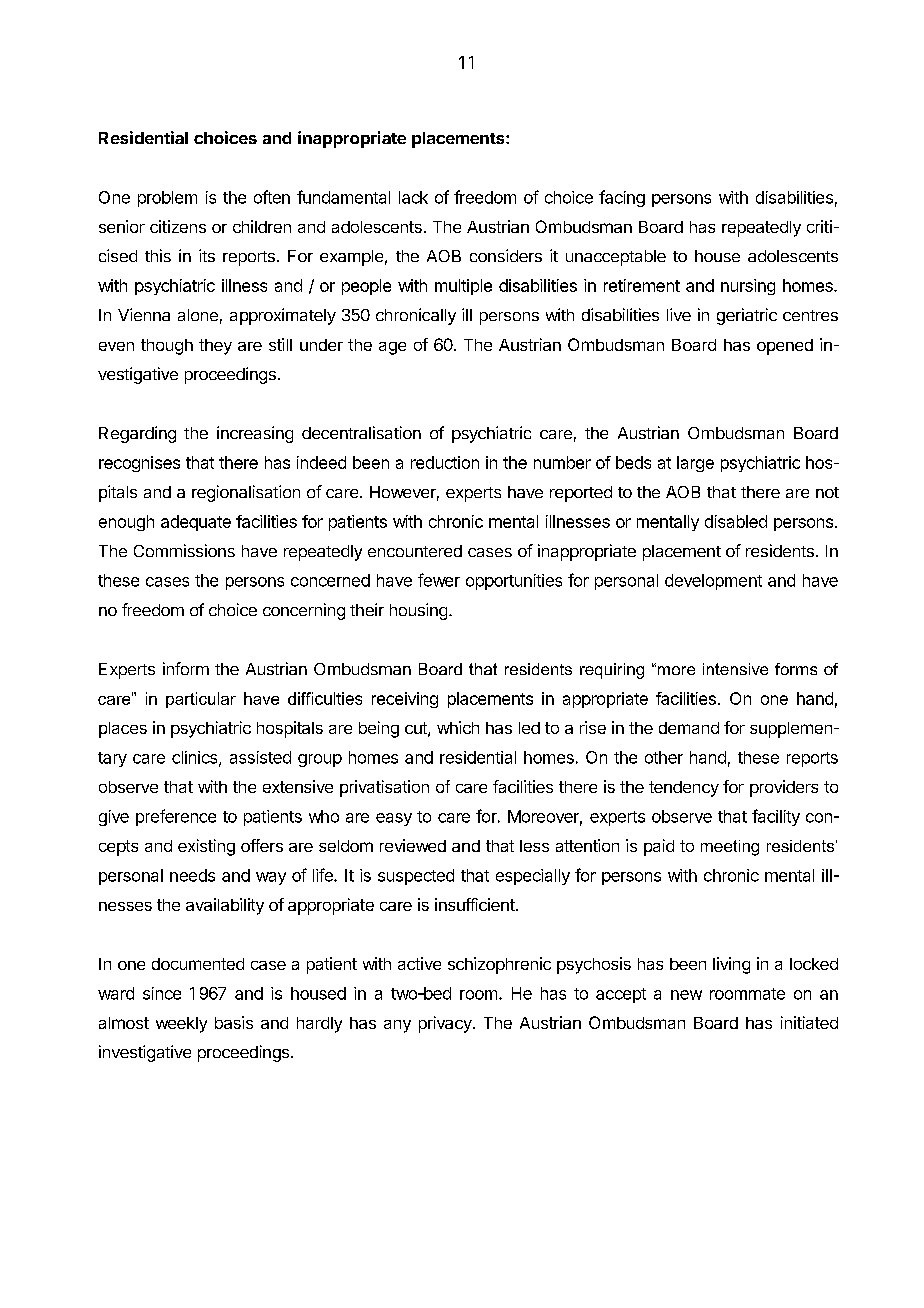 This page has width=924, height=1308. Describe the element at coordinates (178, 226) in the page. I see `citizens` at that location.
